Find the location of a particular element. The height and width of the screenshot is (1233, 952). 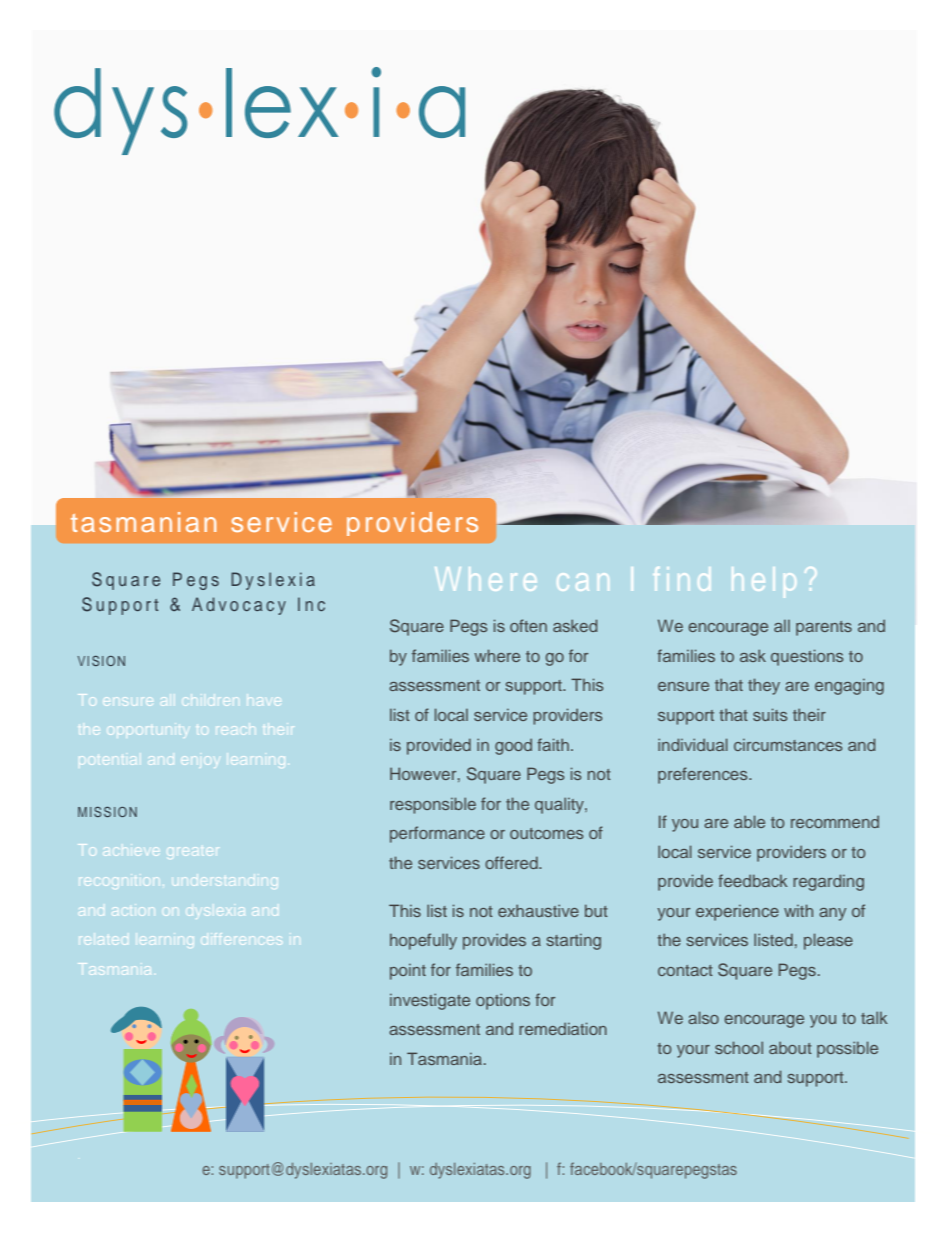

but is located at coordinates (596, 910).
